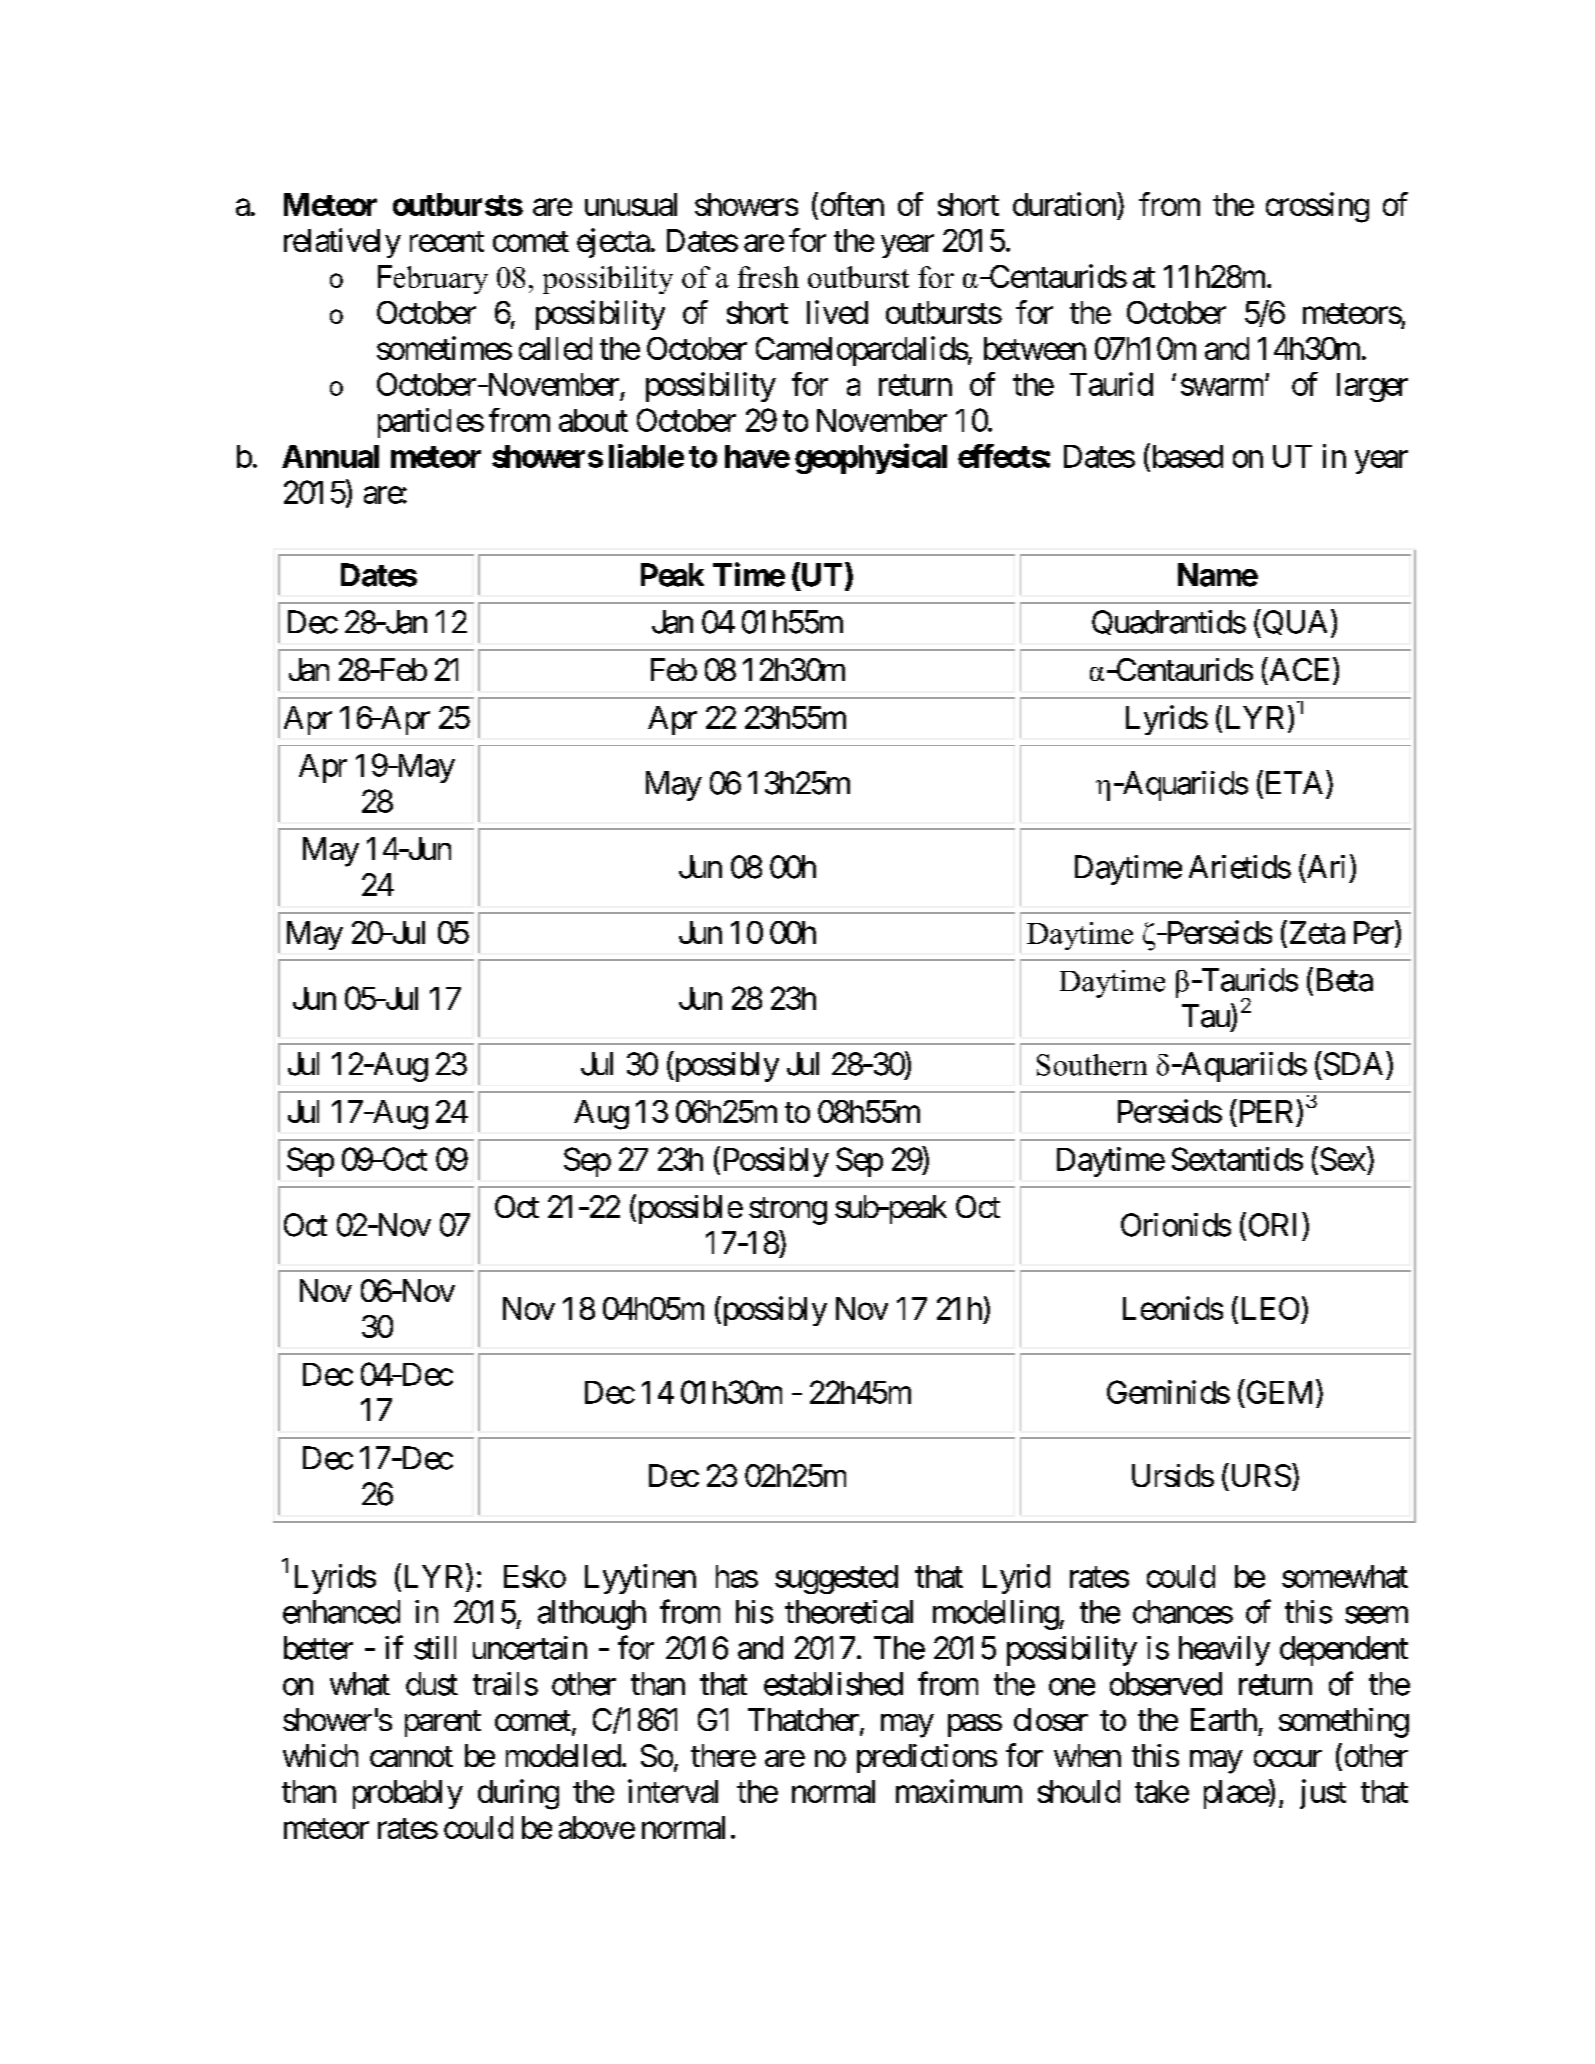 The height and width of the page is (2064, 1595). What do you see at coordinates (836, 1579) in the page?
I see `suggested` at bounding box center [836, 1579].
